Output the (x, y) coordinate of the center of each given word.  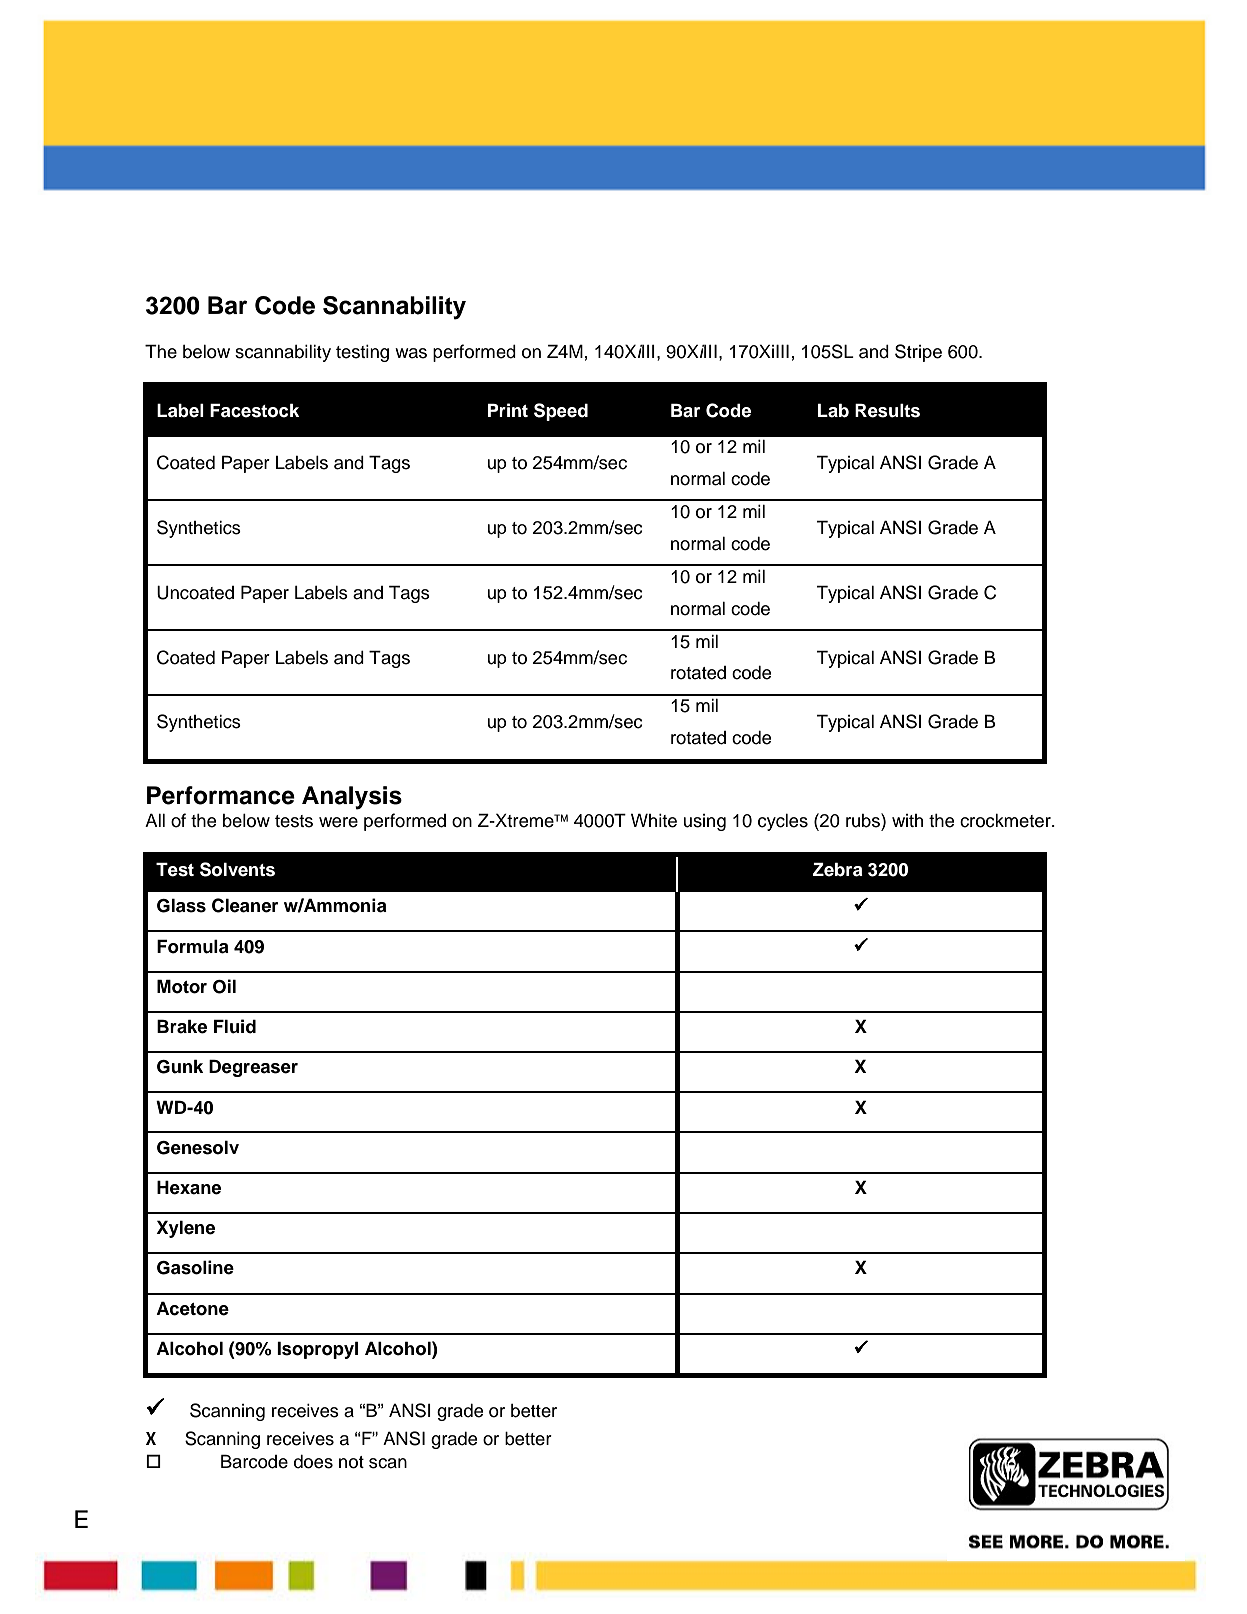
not (351, 1462)
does (313, 1462)
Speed (561, 412)
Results (887, 410)
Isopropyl (317, 1350)
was (411, 353)
